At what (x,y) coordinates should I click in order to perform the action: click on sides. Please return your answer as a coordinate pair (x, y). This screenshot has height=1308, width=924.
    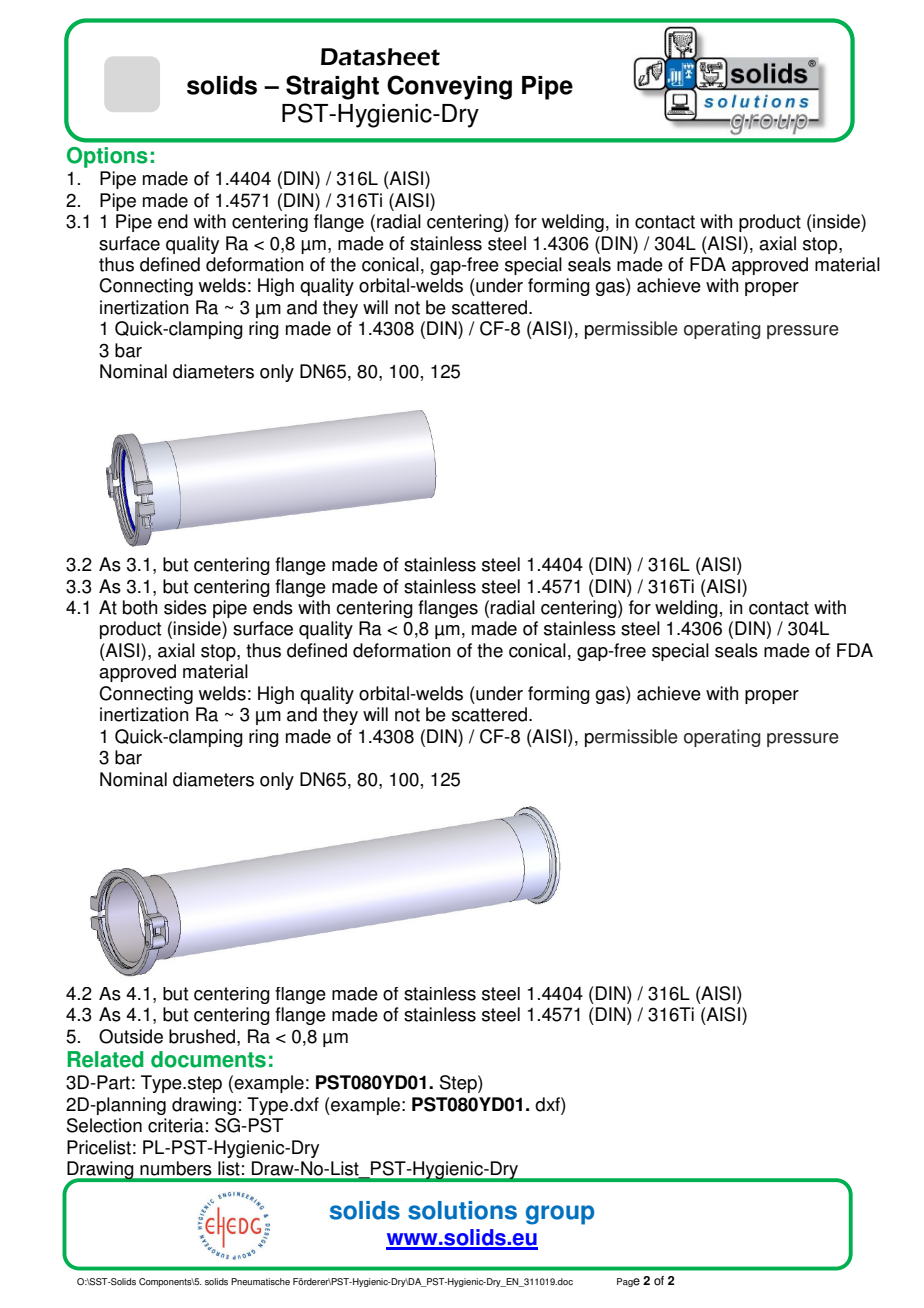
    Looking at the image, I should click on (185, 607).
